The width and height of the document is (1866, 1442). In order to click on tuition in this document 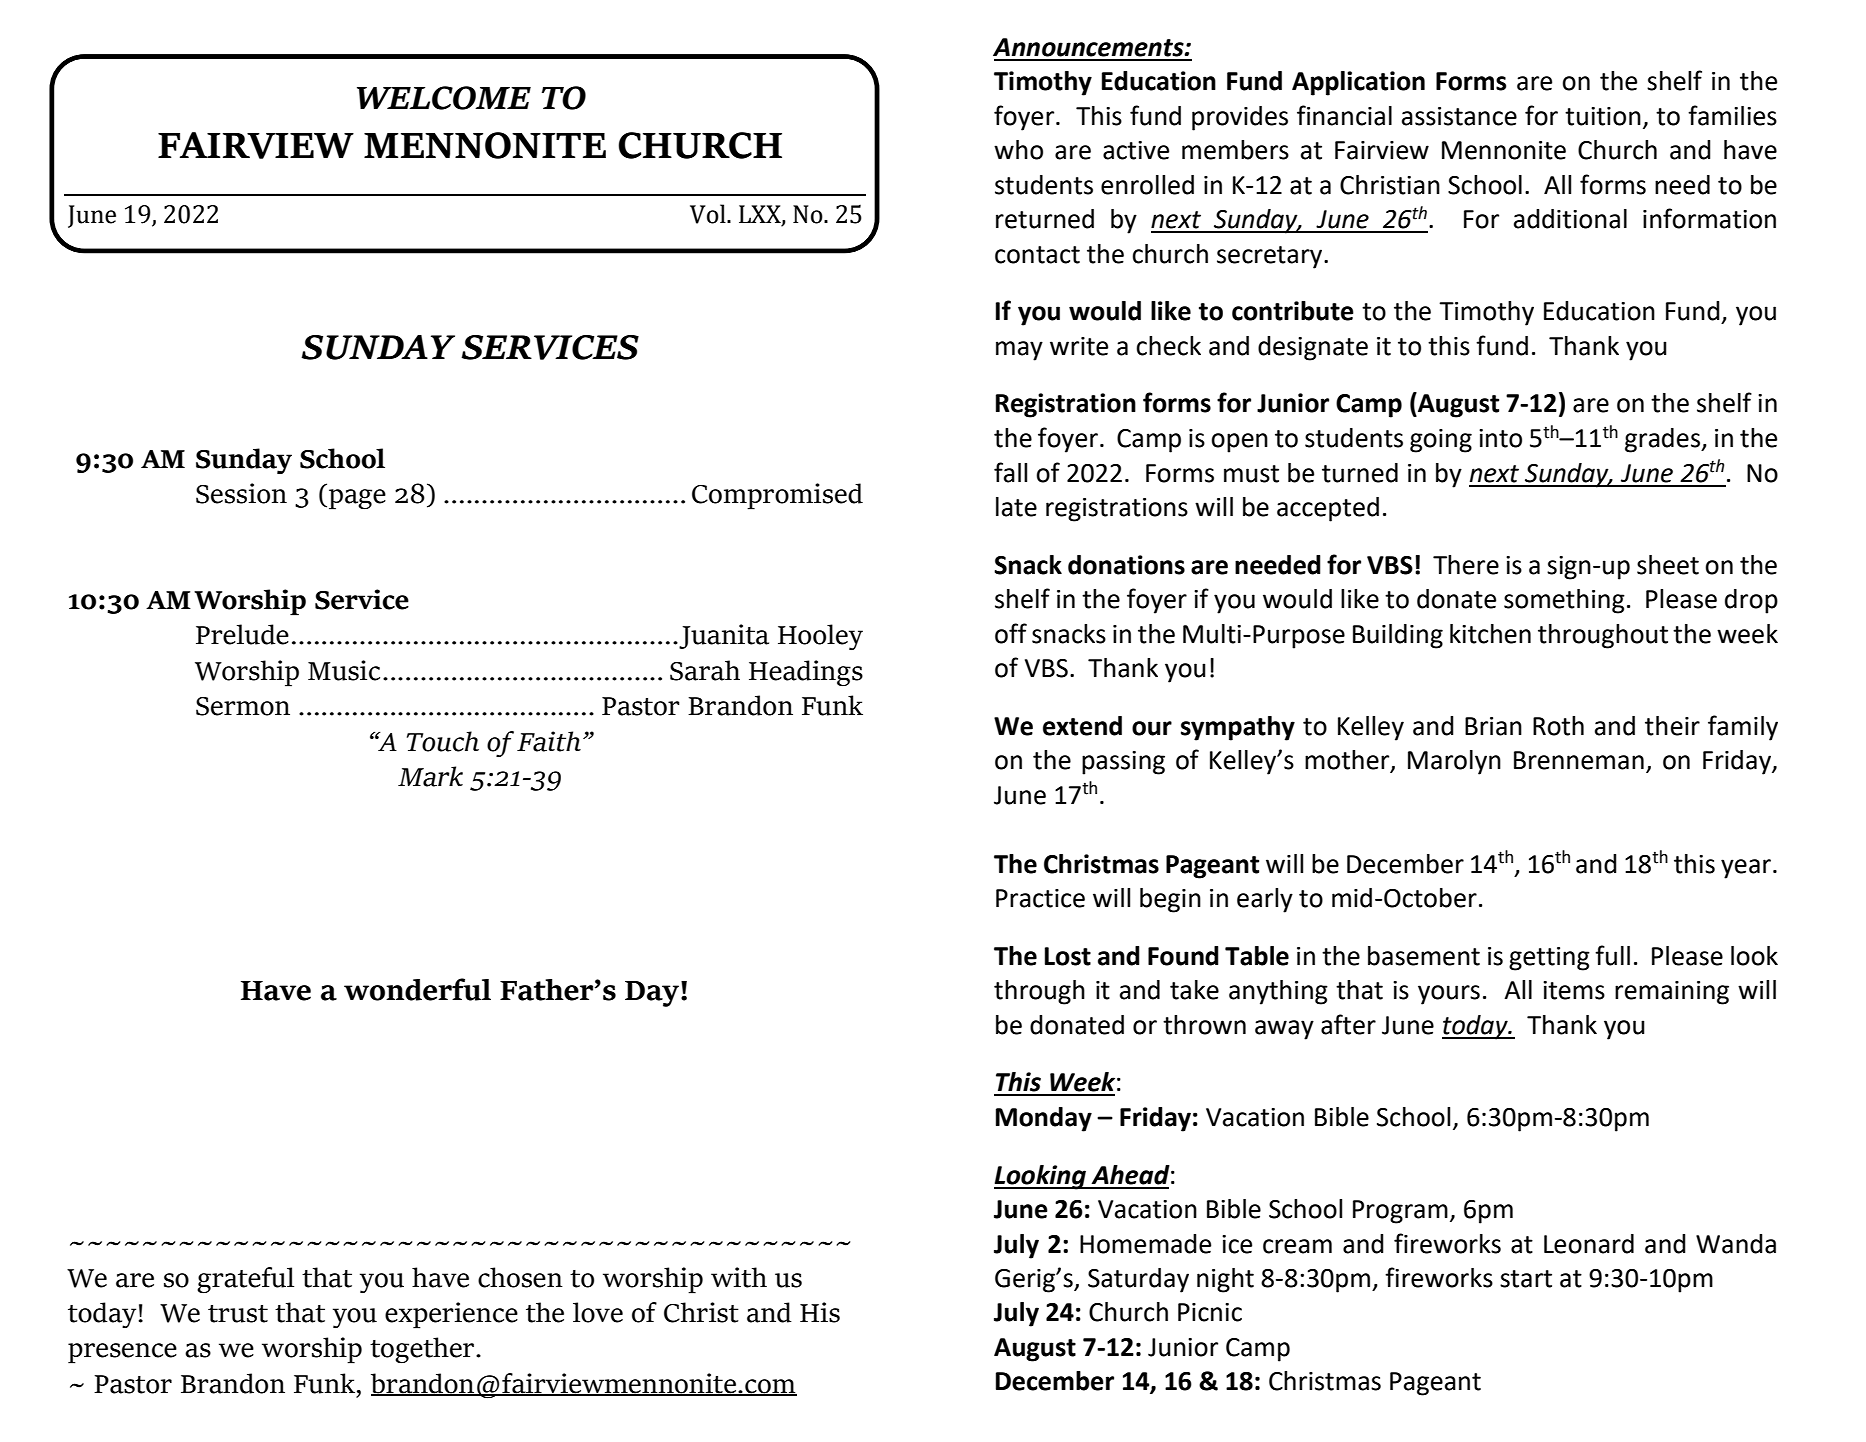, I will do `click(1603, 116)`.
